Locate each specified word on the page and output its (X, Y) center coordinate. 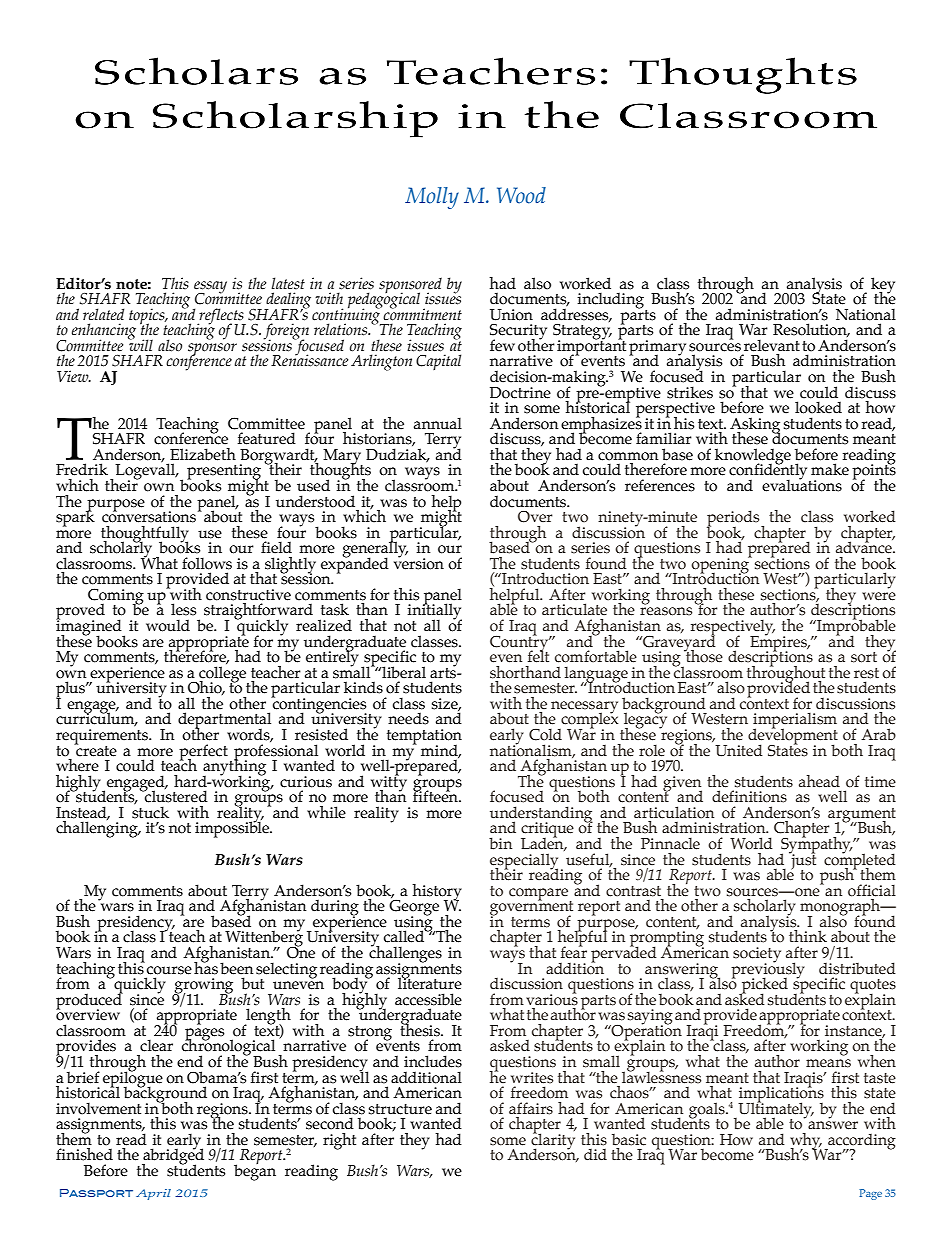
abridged (173, 1157)
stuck (150, 811)
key (883, 286)
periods (734, 519)
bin (500, 843)
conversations (149, 516)
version (419, 563)
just (802, 861)
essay (210, 288)
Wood (521, 195)
